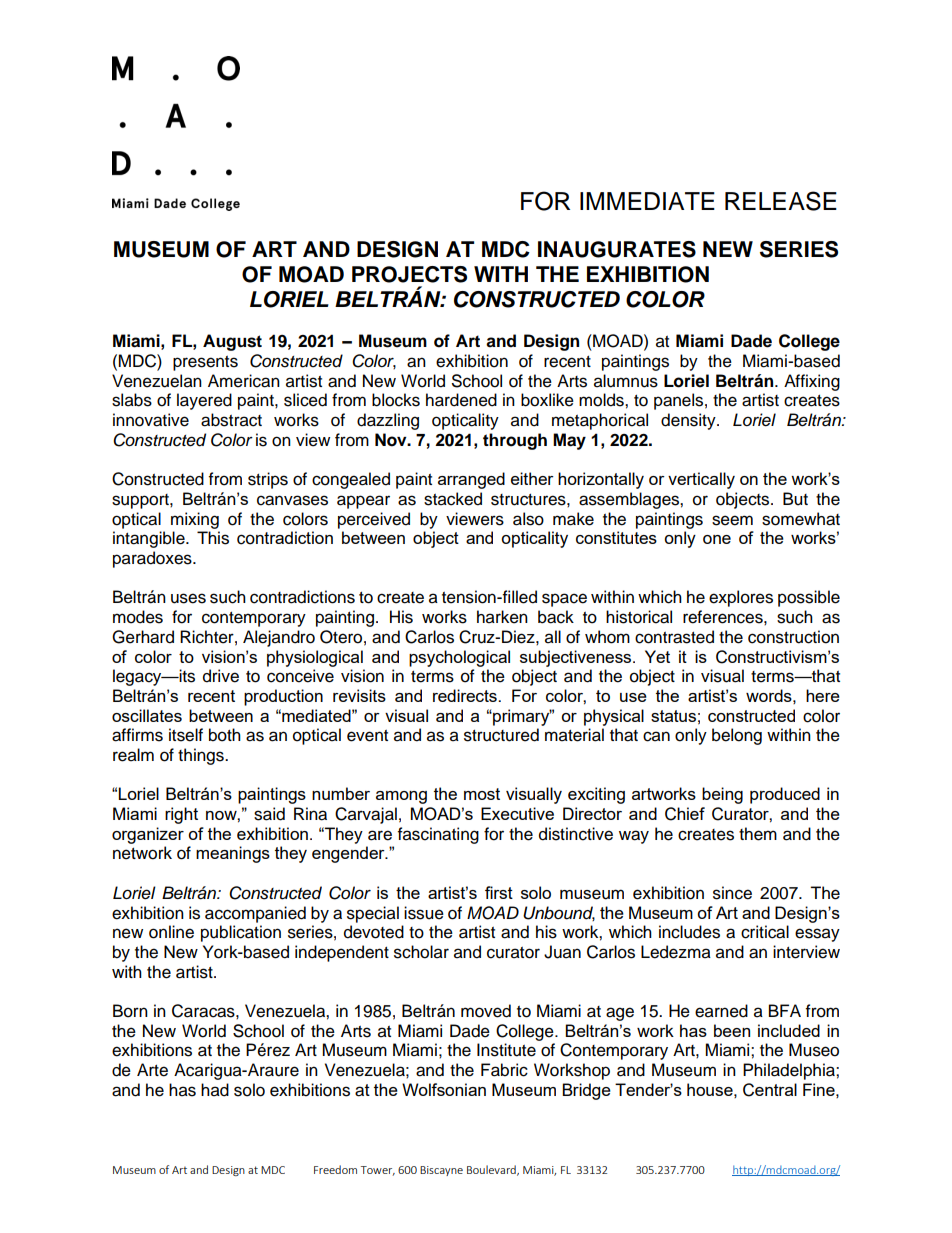  Describe the element at coordinates (765, 932) in the image. I see `critical` at that location.
